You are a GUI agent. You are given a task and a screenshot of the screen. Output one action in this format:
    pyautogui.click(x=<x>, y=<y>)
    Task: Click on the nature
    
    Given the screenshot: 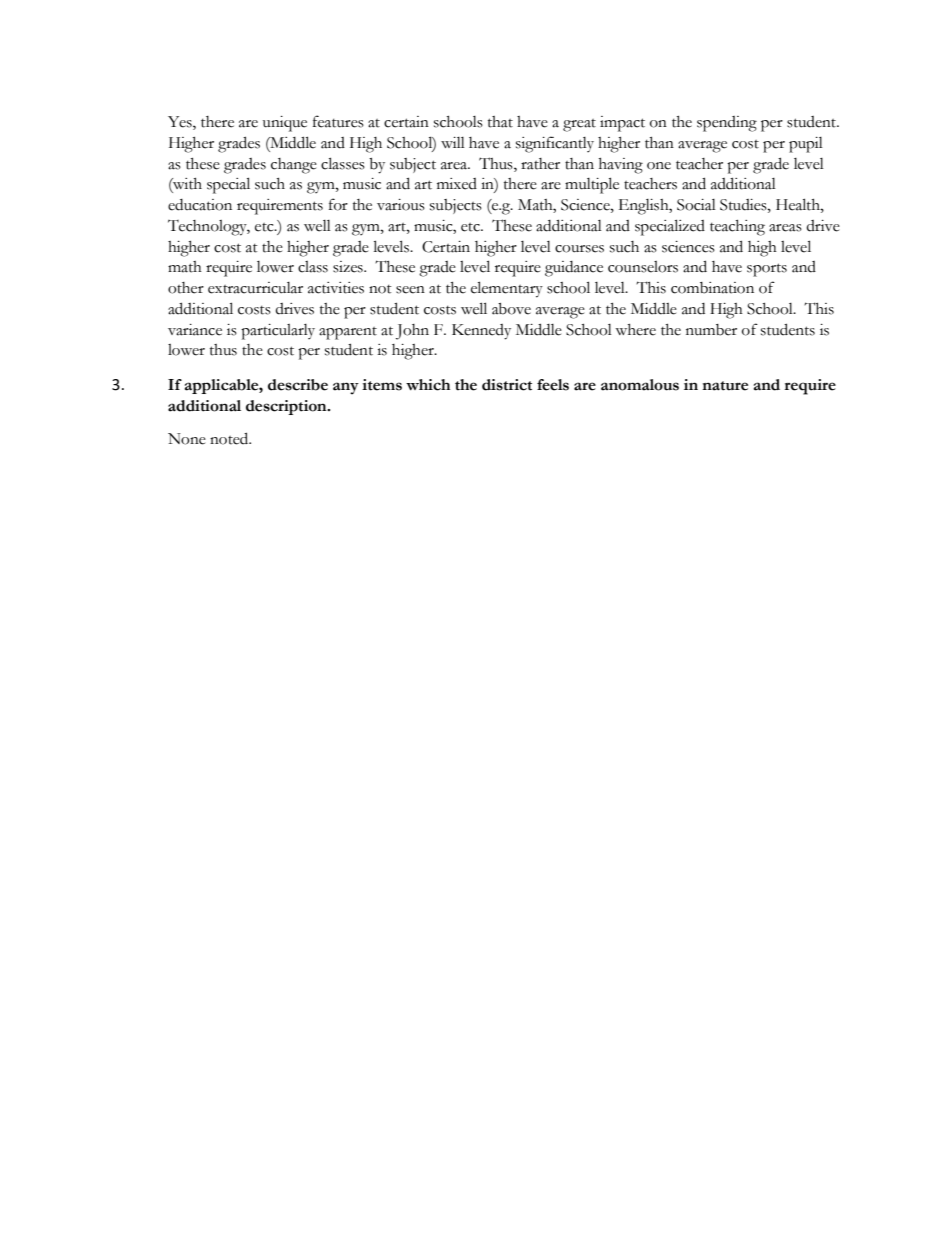 What is the action you would take?
    pyautogui.click(x=725, y=386)
